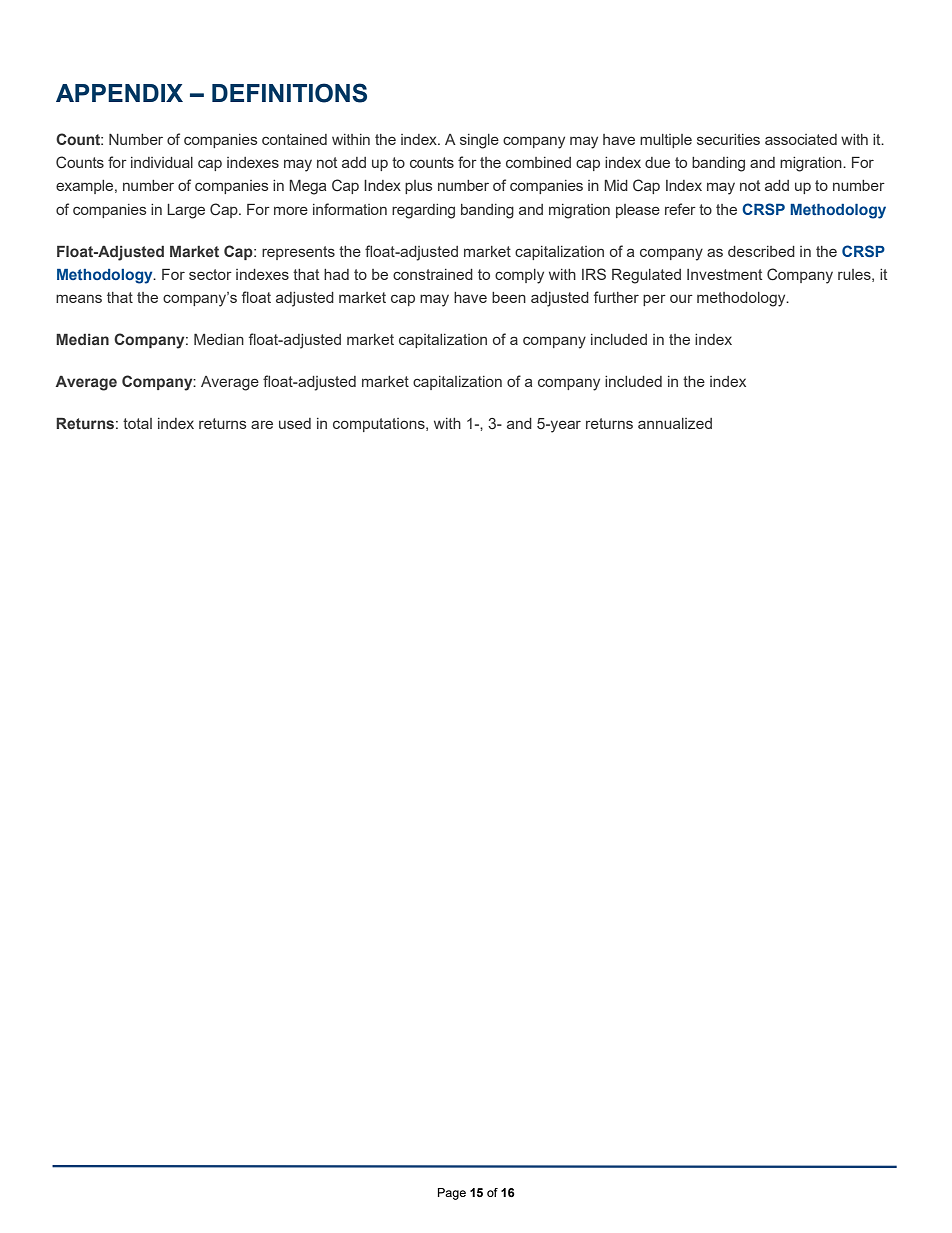  What do you see at coordinates (79, 298) in the document?
I see `means` at bounding box center [79, 298].
